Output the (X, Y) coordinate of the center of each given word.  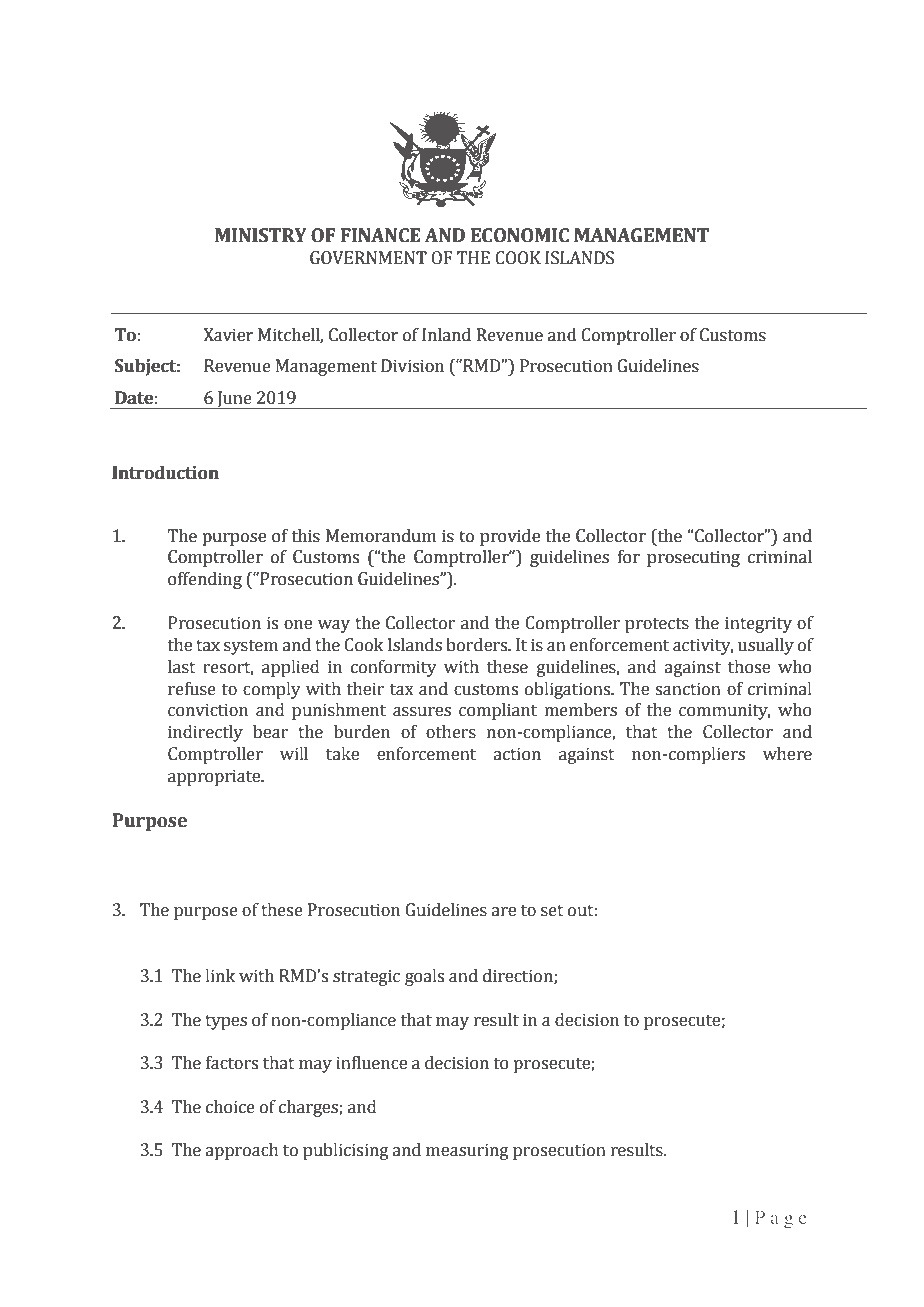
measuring (467, 1151)
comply (272, 690)
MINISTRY (261, 235)
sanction (688, 689)
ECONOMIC (520, 235)
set (552, 911)
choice (230, 1107)
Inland (446, 335)
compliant (498, 711)
